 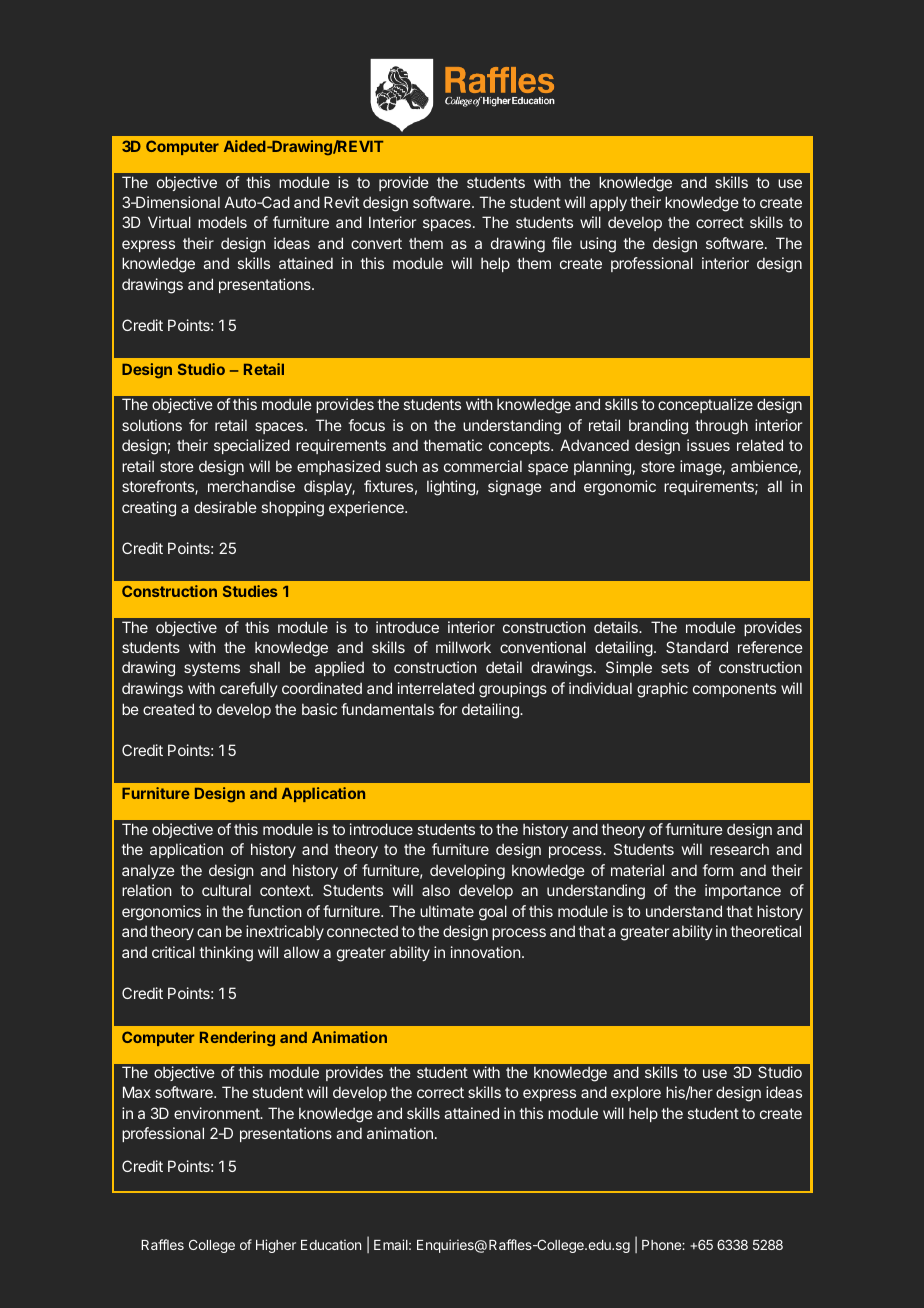 What do you see at coordinates (226, 890) in the page?
I see `cultural` at bounding box center [226, 890].
